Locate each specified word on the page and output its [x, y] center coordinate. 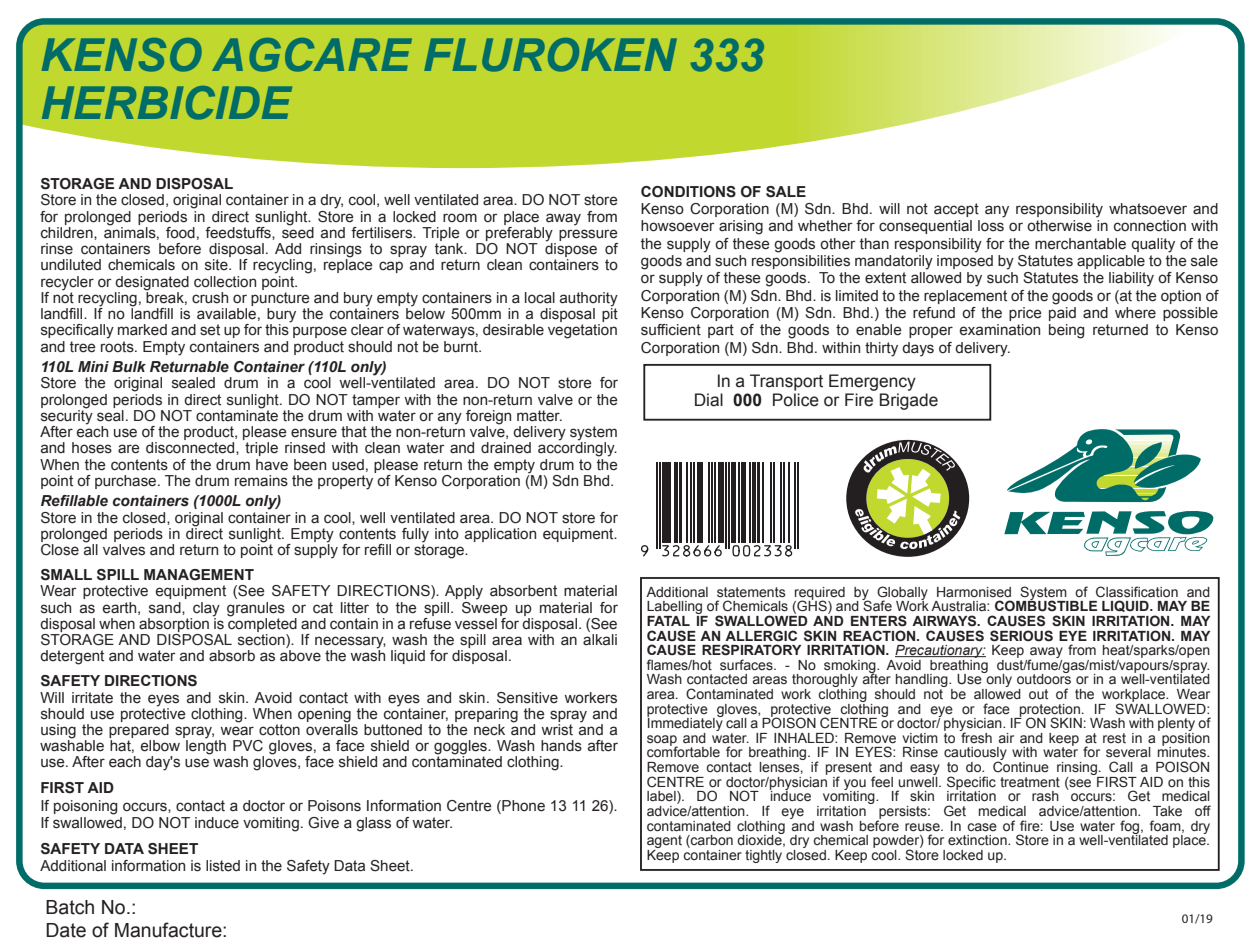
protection [1050, 711]
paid [1062, 314]
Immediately [685, 725]
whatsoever [1148, 209]
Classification [1137, 592]
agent [664, 843]
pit [610, 314]
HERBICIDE [167, 103]
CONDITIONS [688, 192]
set [210, 330]
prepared [139, 731]
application [500, 535]
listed [223, 866]
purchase [127, 482]
